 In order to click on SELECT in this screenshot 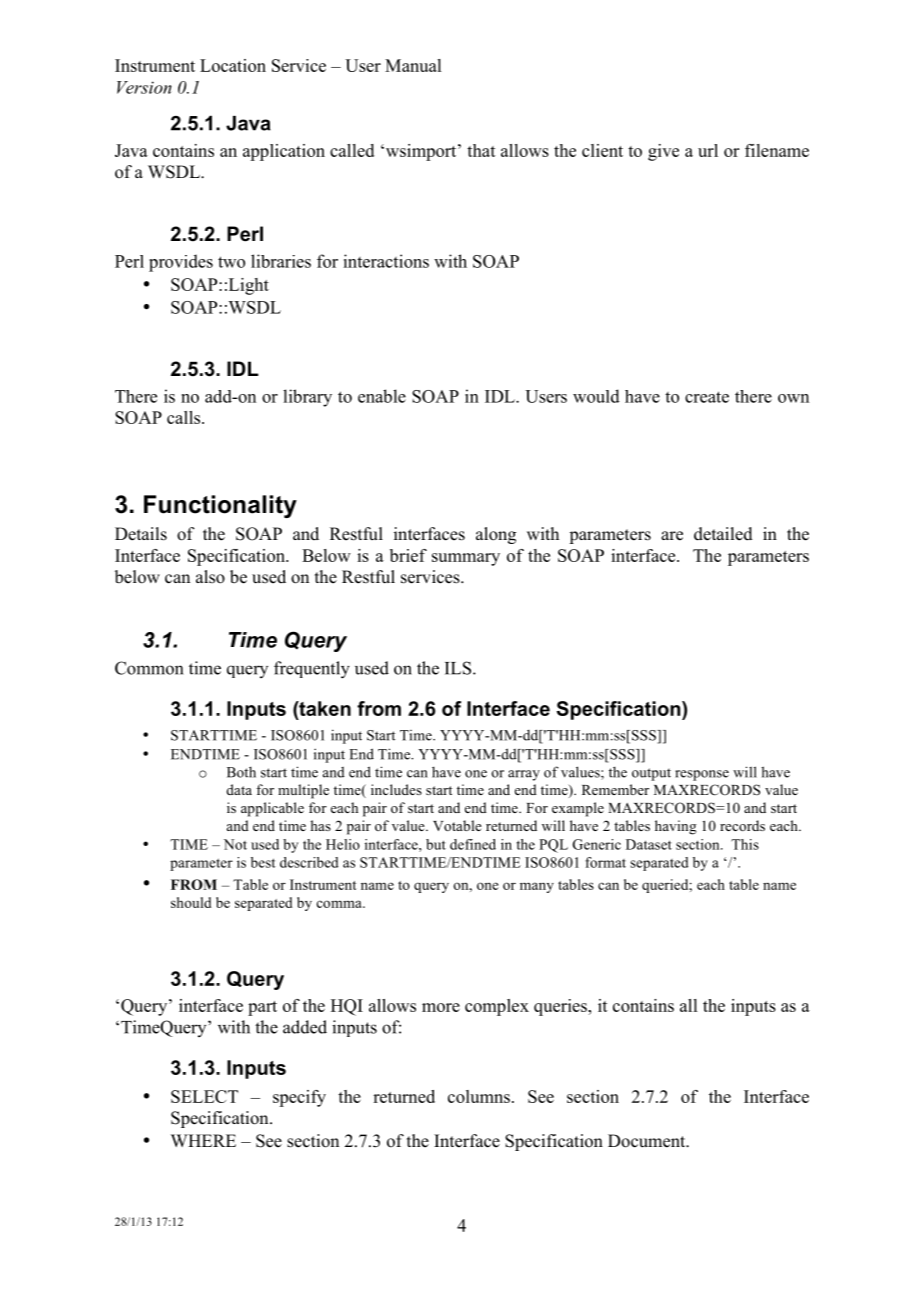, I will do `click(204, 1096)`.
